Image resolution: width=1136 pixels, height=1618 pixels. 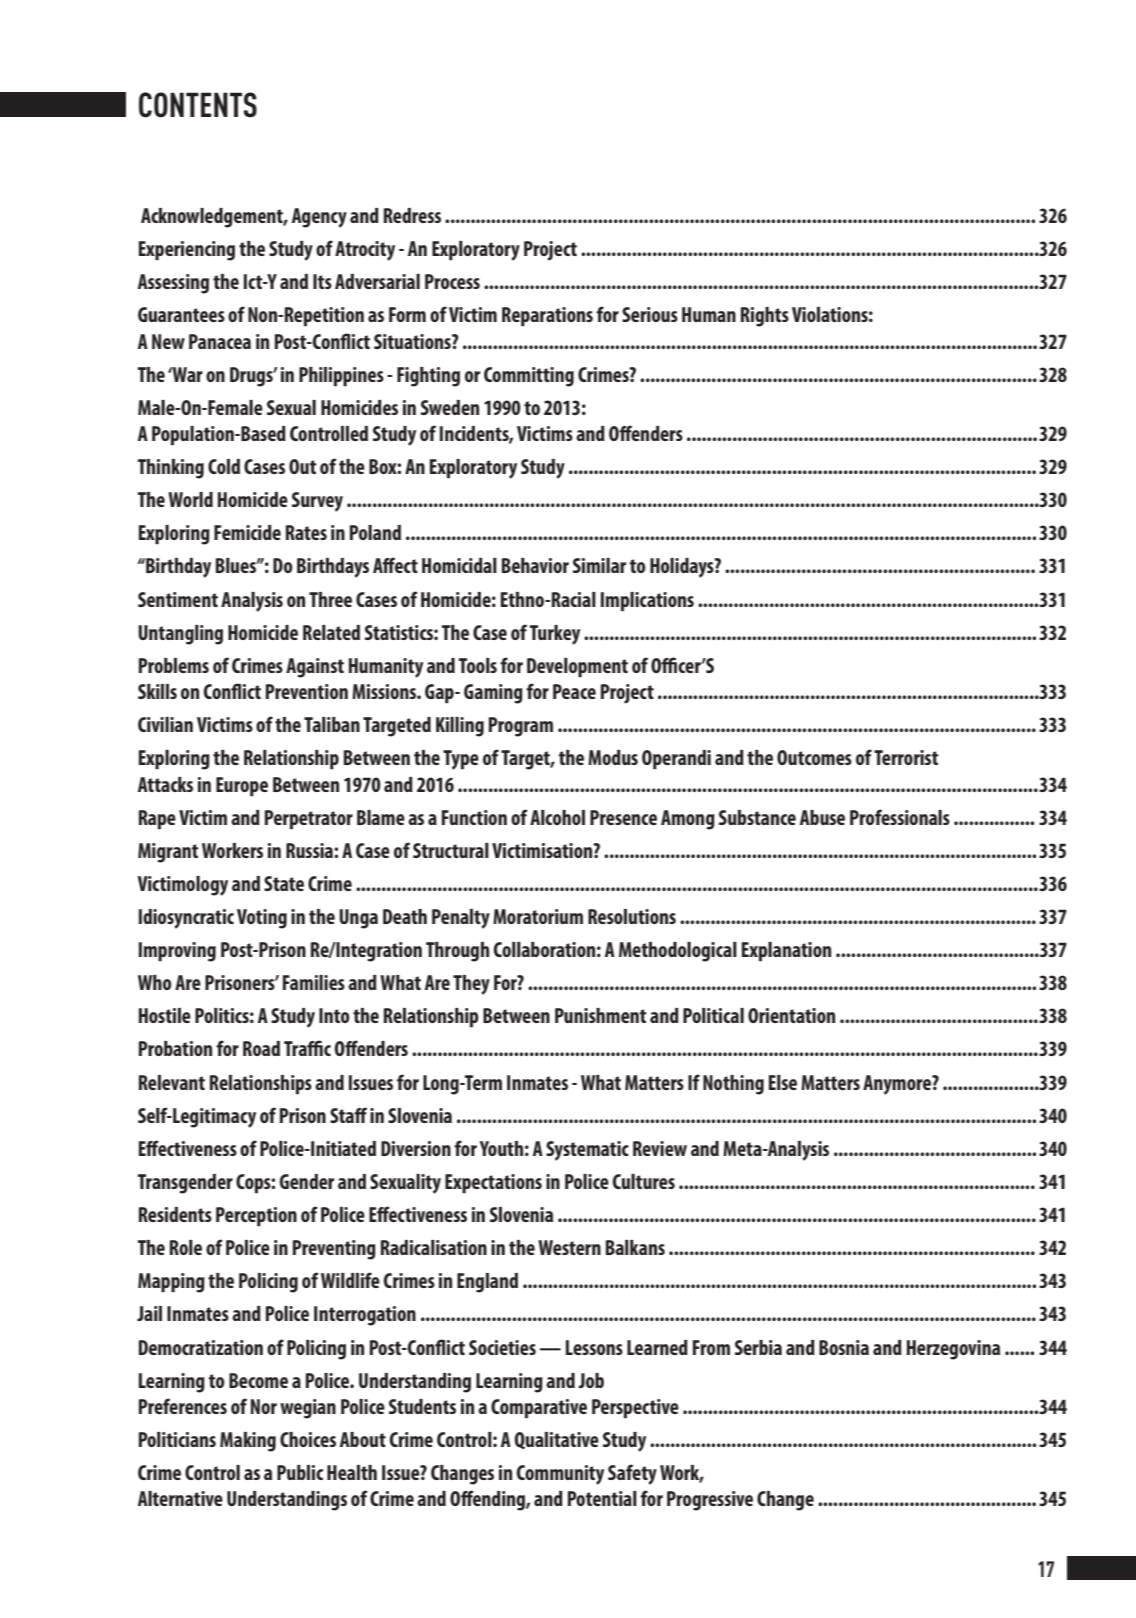 What do you see at coordinates (765, 317) in the page?
I see `Rights` at bounding box center [765, 317].
